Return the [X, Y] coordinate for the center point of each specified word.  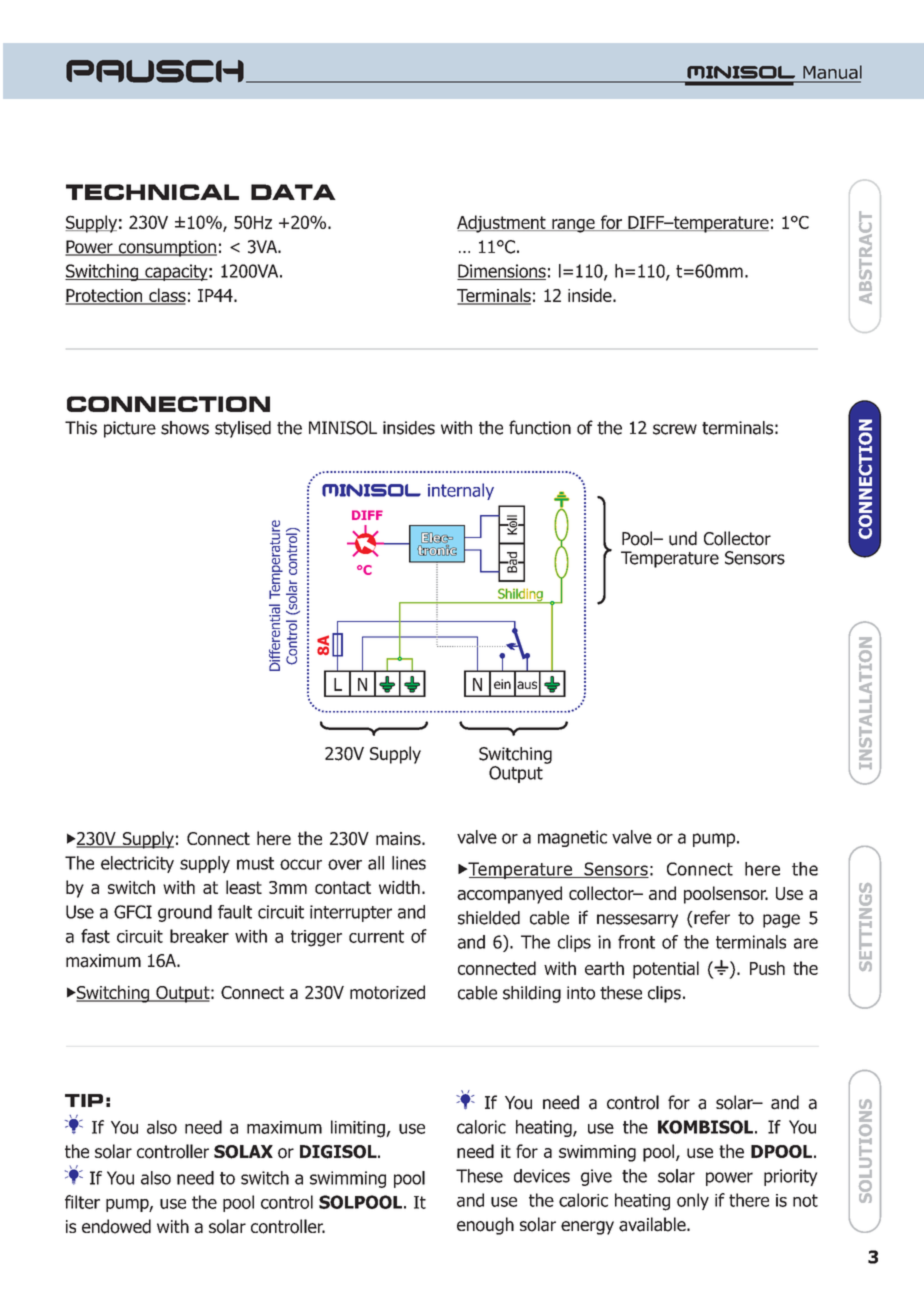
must [255, 863]
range [573, 226]
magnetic [572, 838]
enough [485, 1226]
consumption [166, 248]
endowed [116, 1226]
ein [502, 684]
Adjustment [502, 224]
